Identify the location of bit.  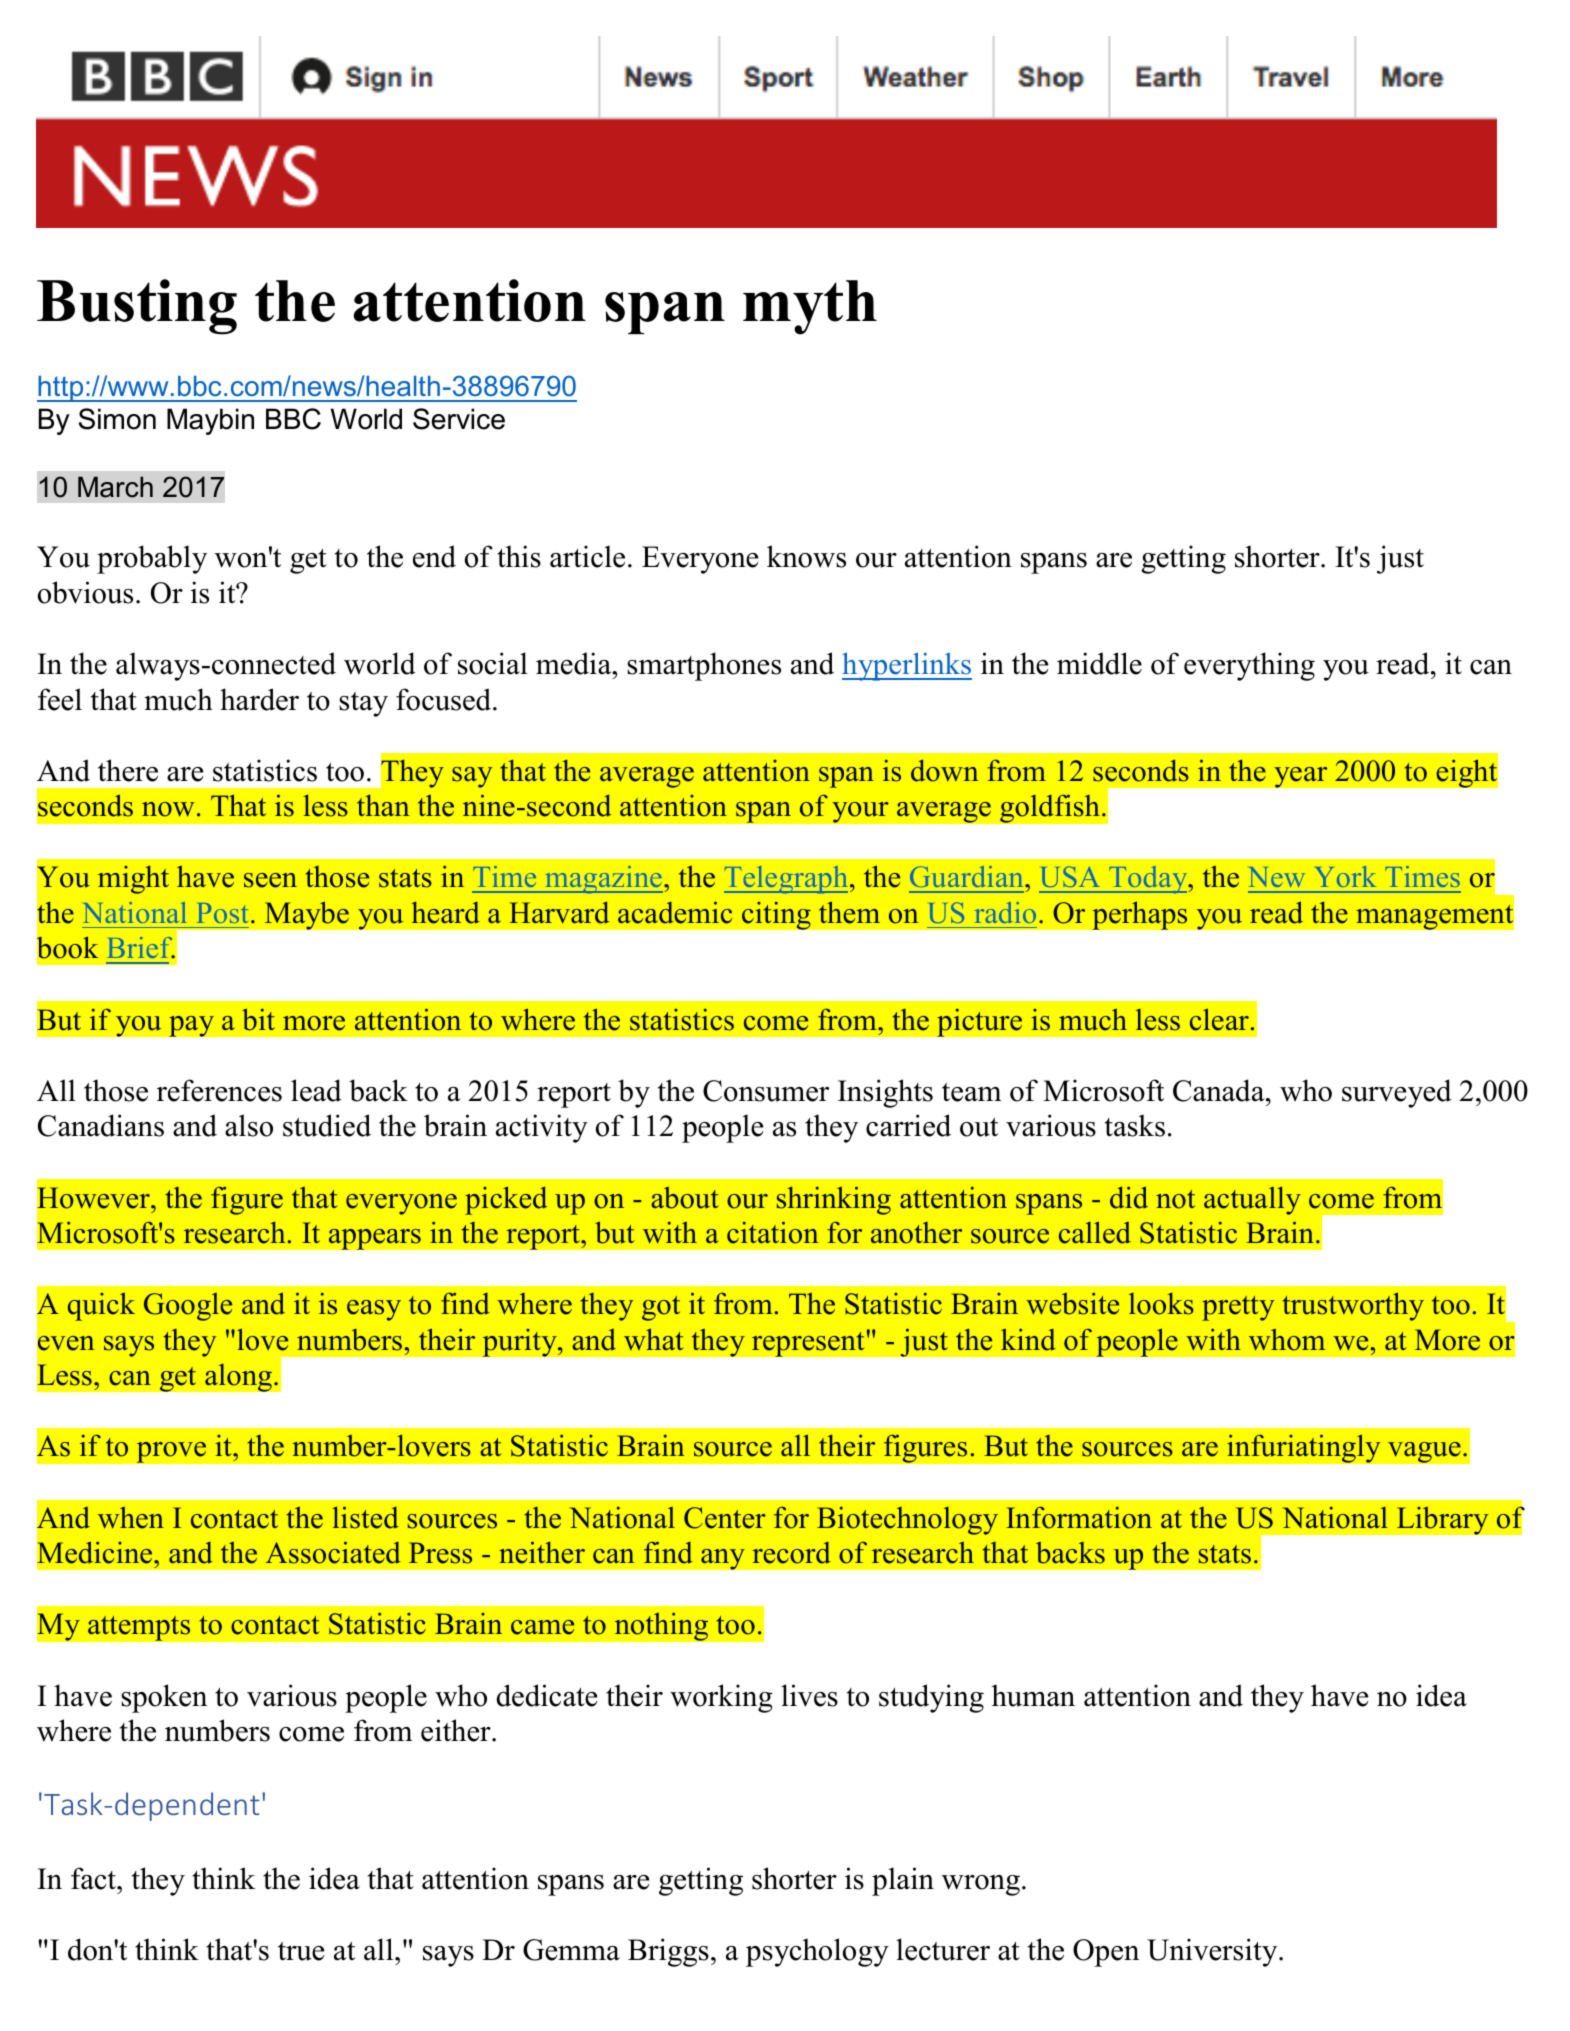
(258, 1019).
